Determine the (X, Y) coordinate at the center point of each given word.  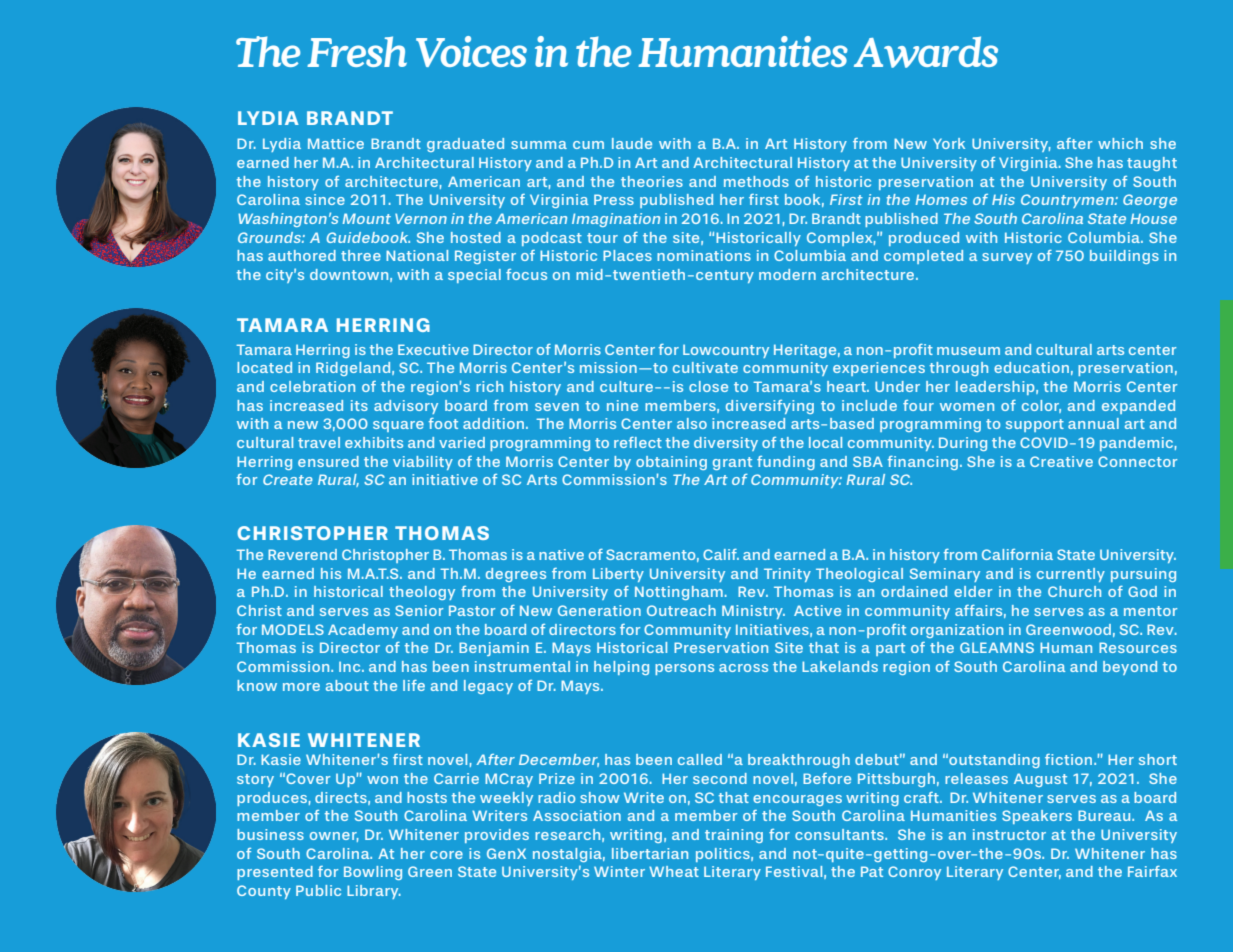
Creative (1061, 461)
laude (632, 143)
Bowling (373, 873)
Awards (926, 52)
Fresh (357, 51)
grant (732, 463)
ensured (328, 461)
